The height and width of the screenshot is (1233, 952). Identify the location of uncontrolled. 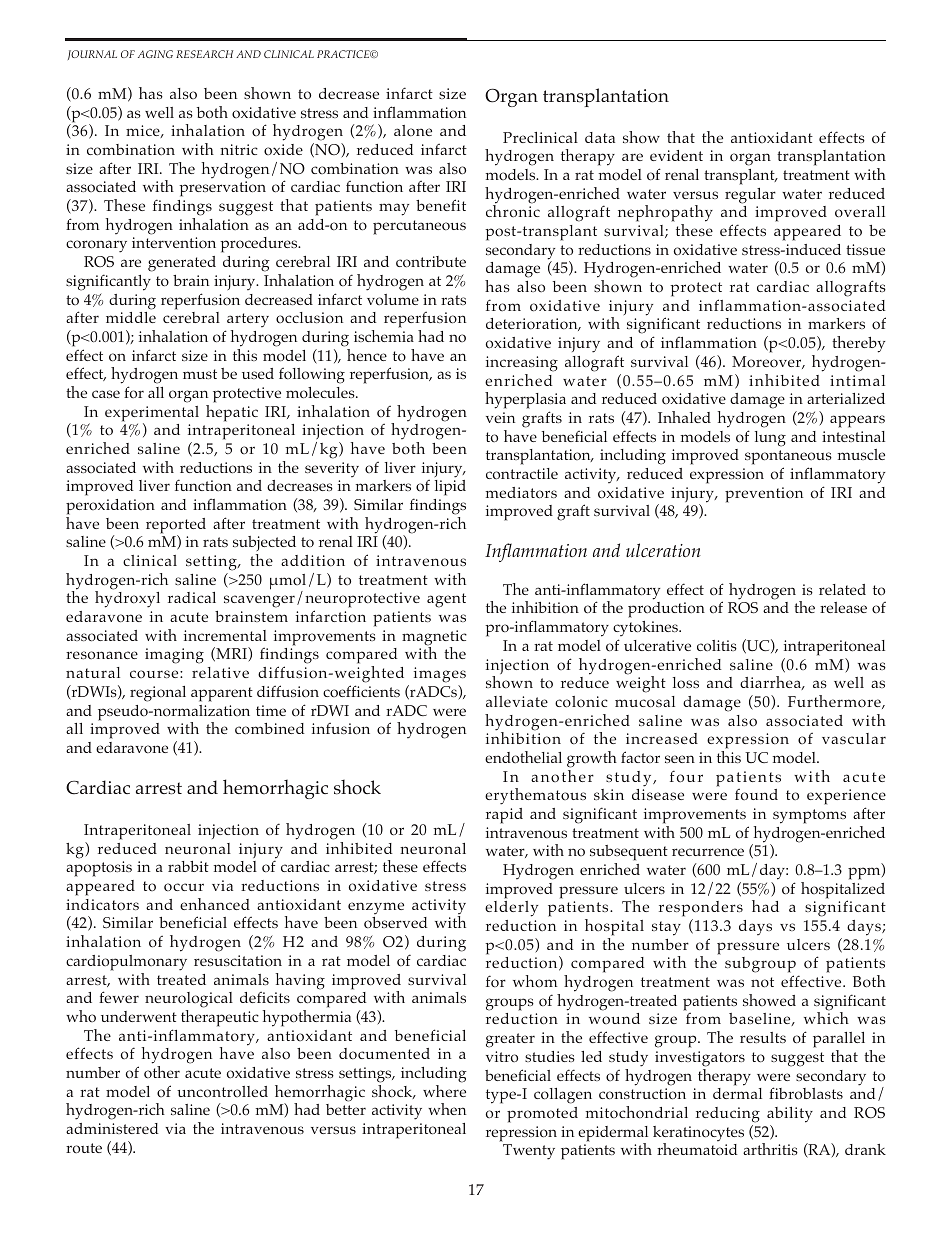
(222, 1091).
